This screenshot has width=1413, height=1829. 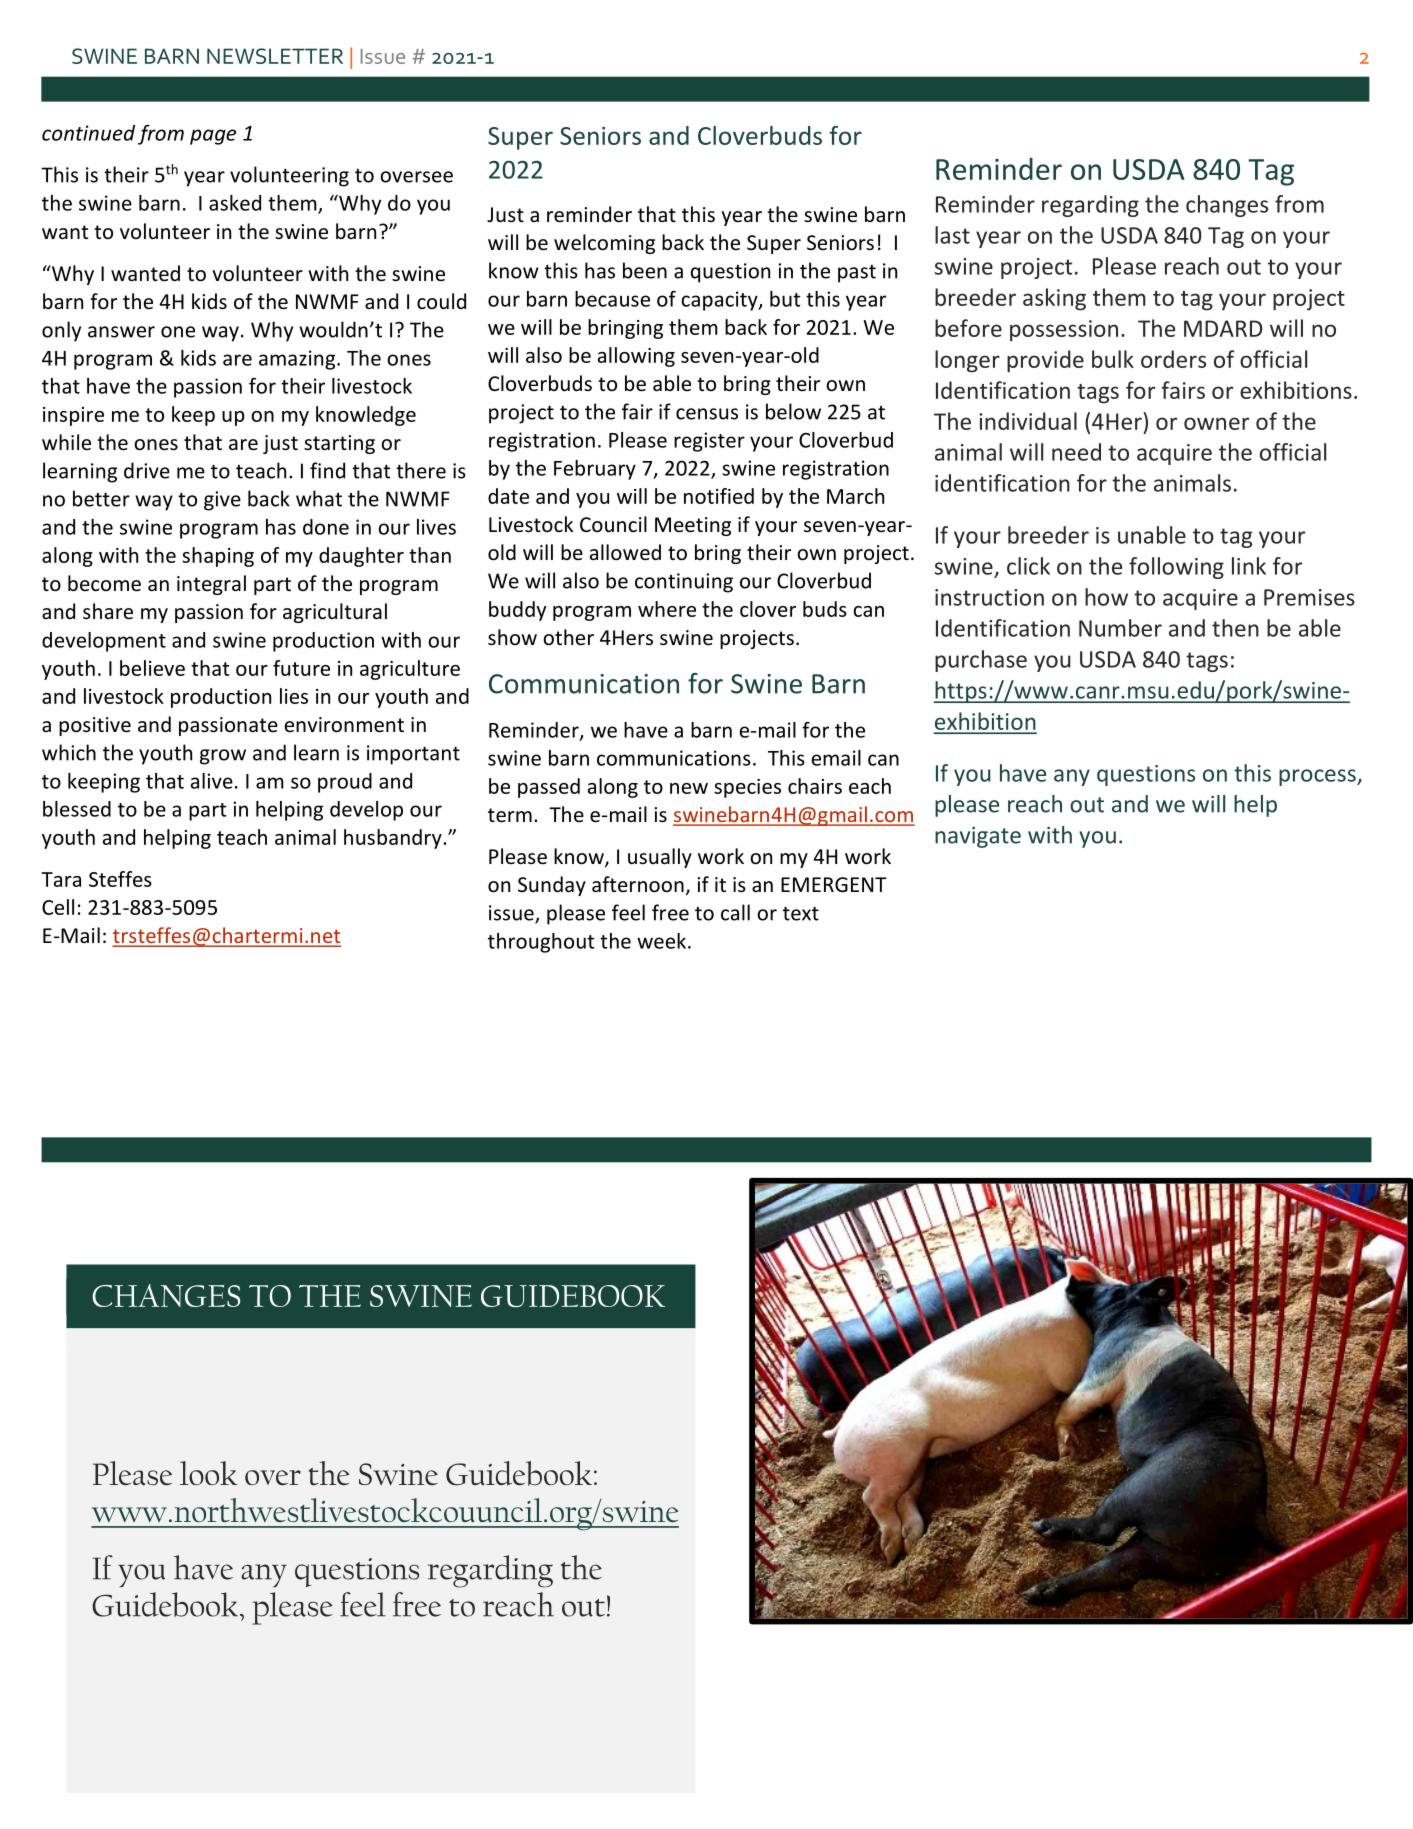 I want to click on species, so click(x=747, y=788).
